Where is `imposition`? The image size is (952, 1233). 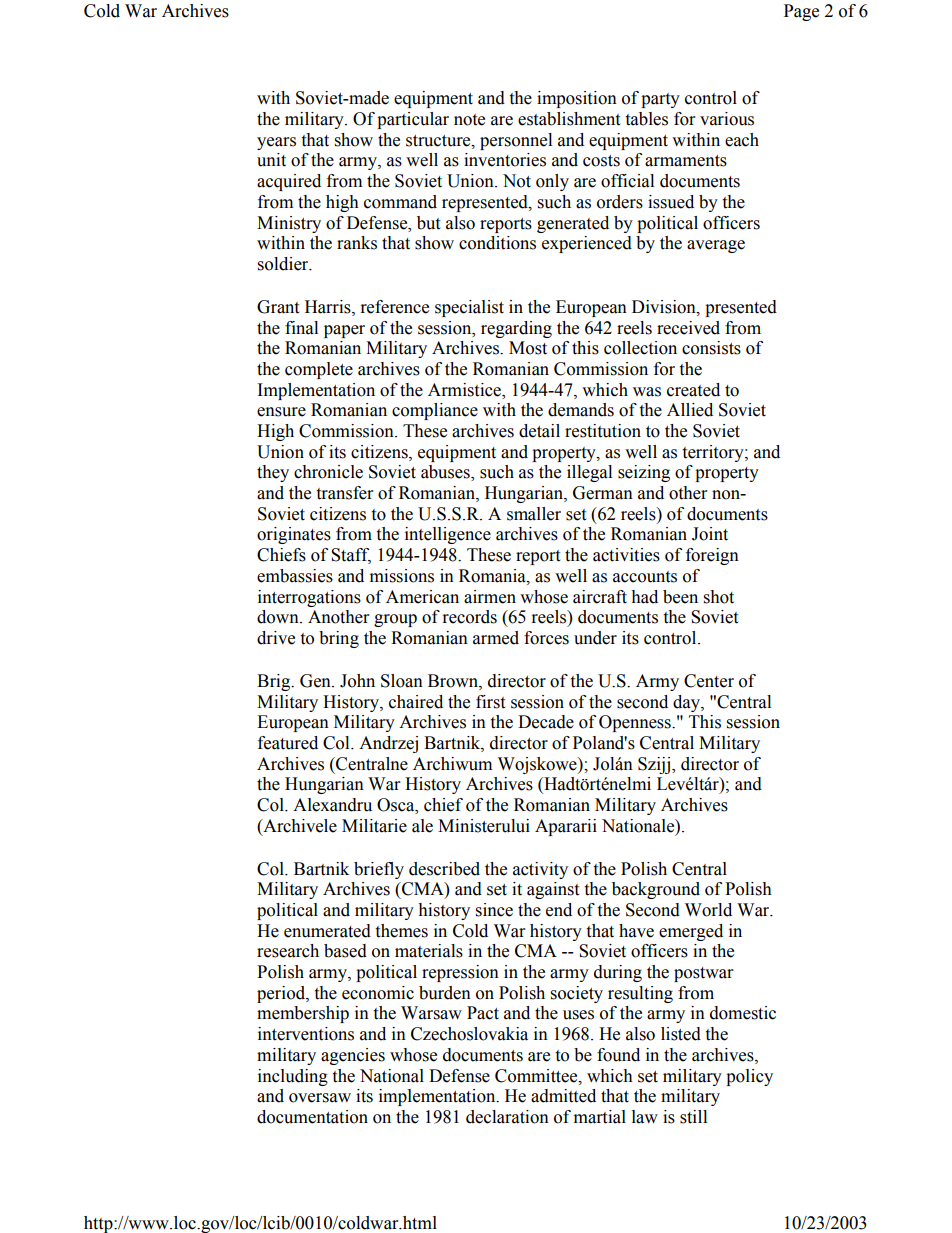
imposition is located at coordinates (577, 99).
